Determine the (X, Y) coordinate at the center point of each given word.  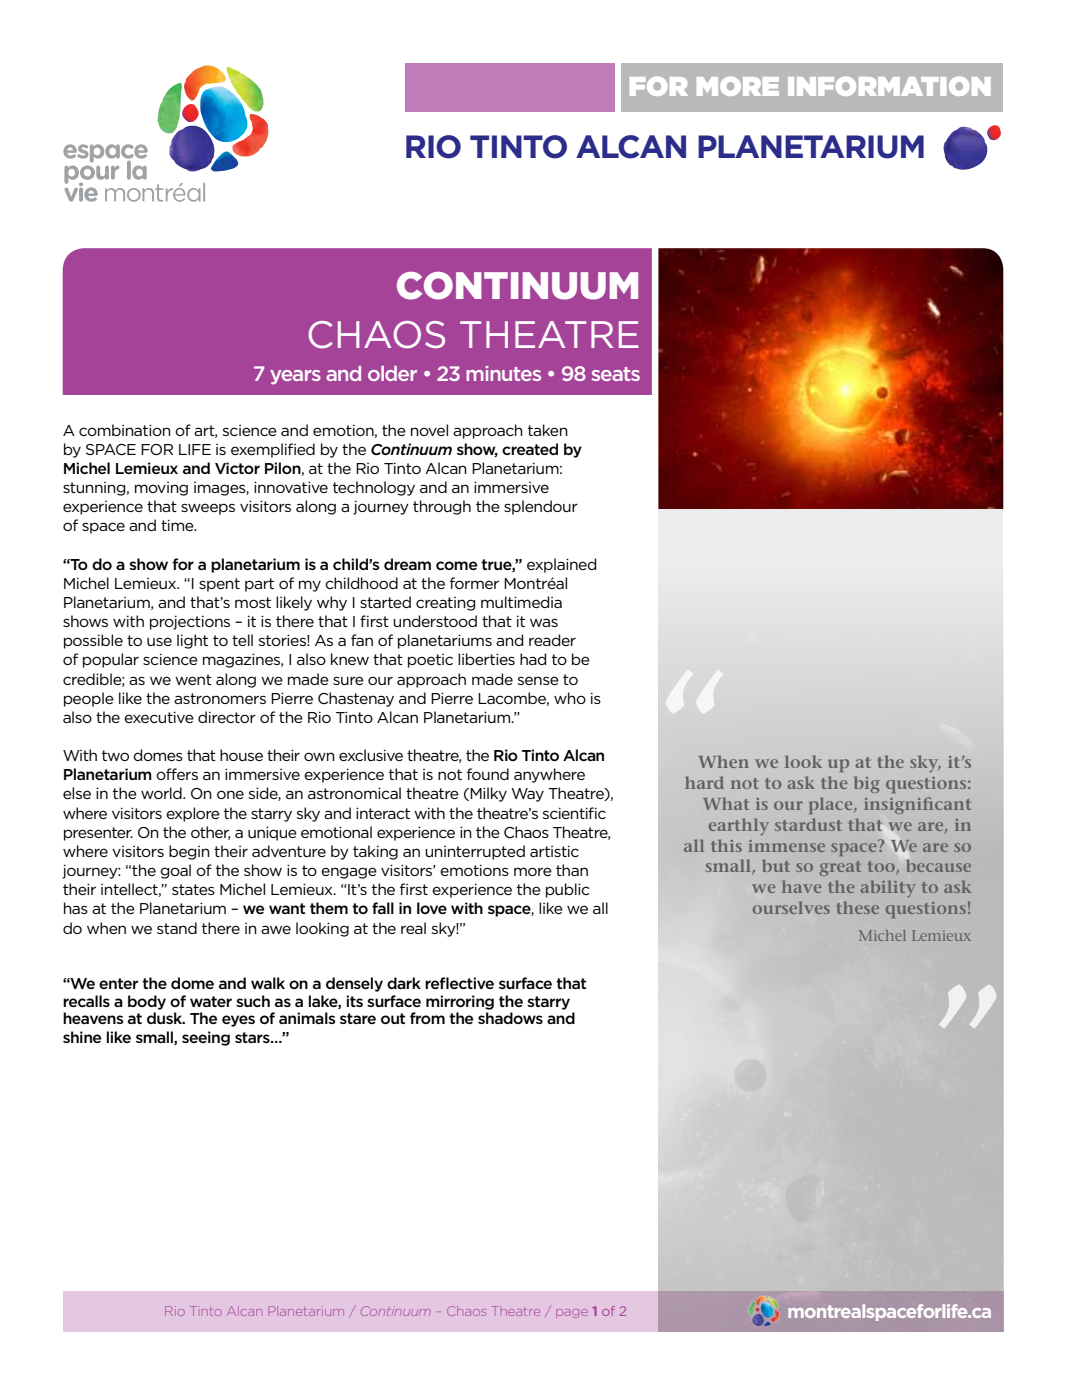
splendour (541, 507)
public (567, 890)
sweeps (208, 509)
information (889, 86)
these (858, 907)
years (295, 377)
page (572, 1313)
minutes (503, 373)
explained (561, 565)
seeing (206, 1038)
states (193, 889)
